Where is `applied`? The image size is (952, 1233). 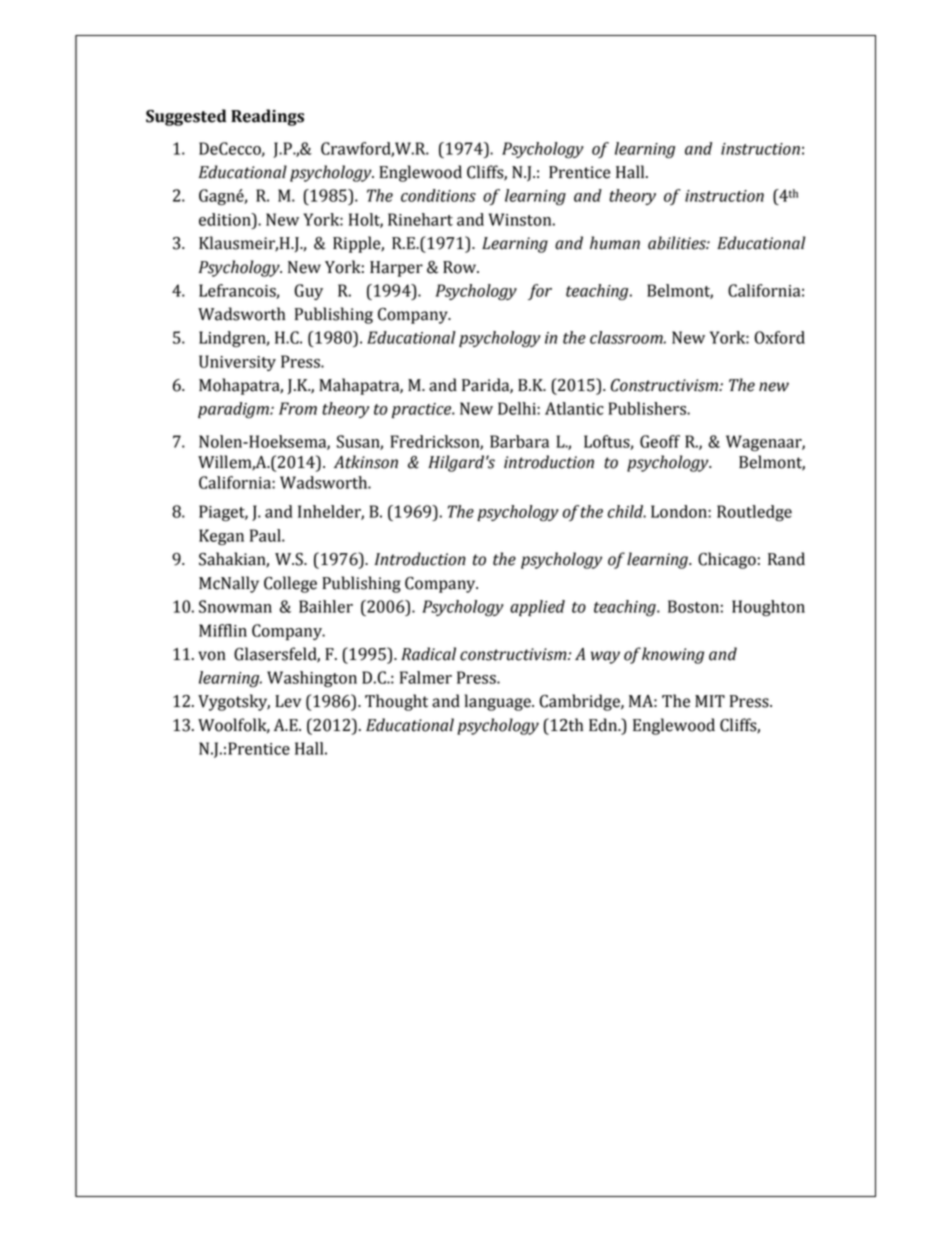 applied is located at coordinates (537, 608).
